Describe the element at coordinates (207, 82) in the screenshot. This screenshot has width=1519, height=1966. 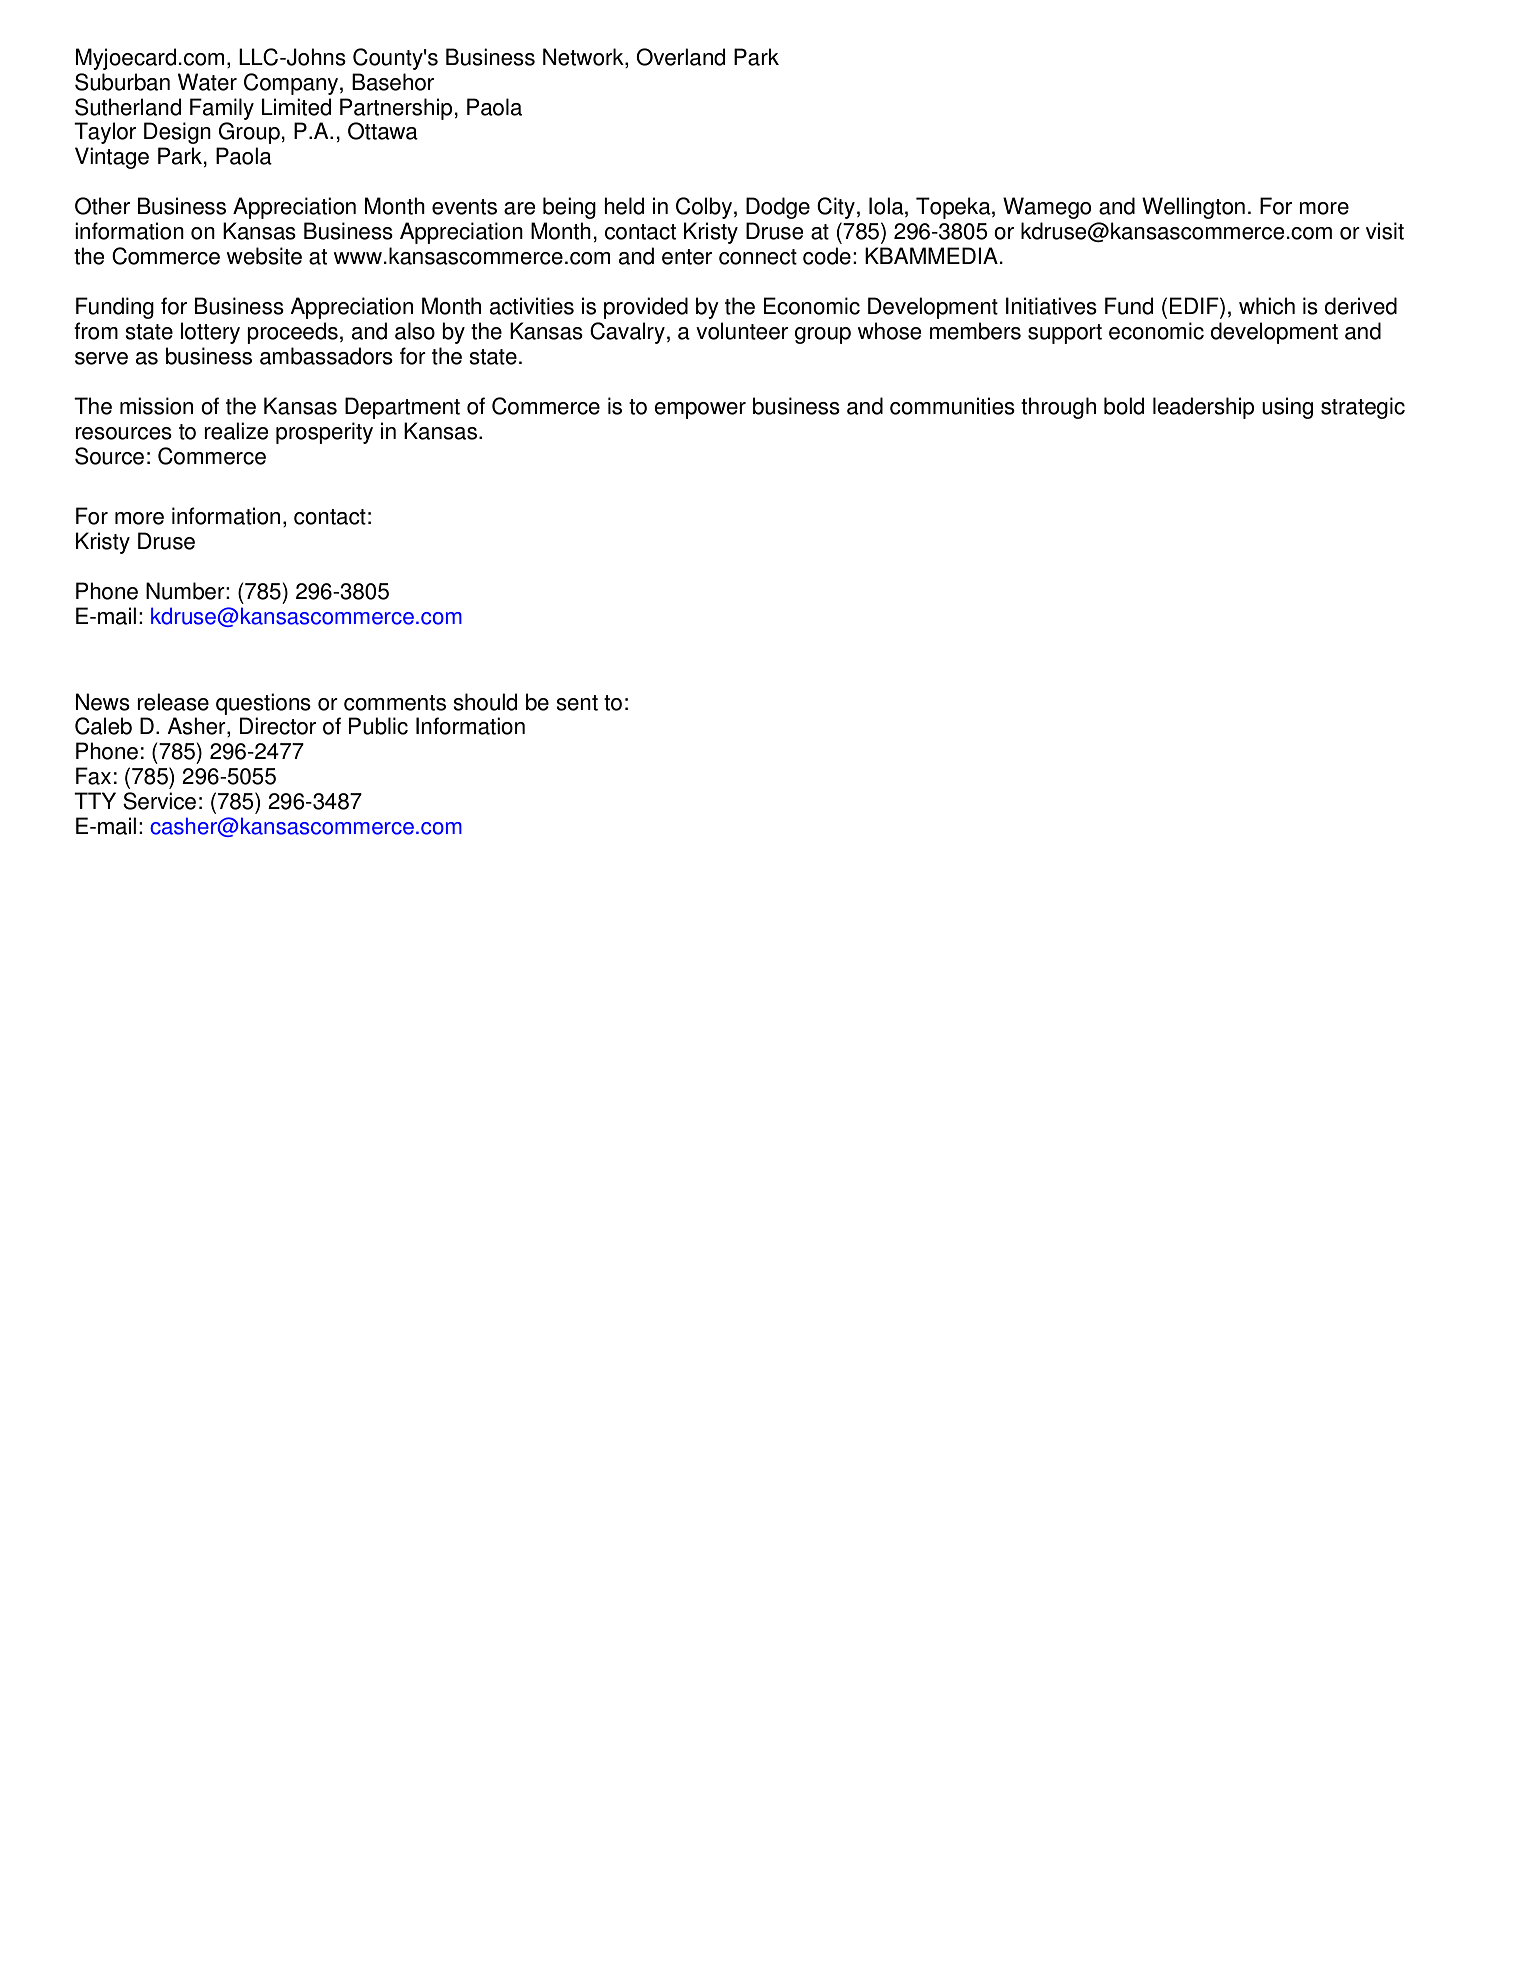
I see `Water` at that location.
